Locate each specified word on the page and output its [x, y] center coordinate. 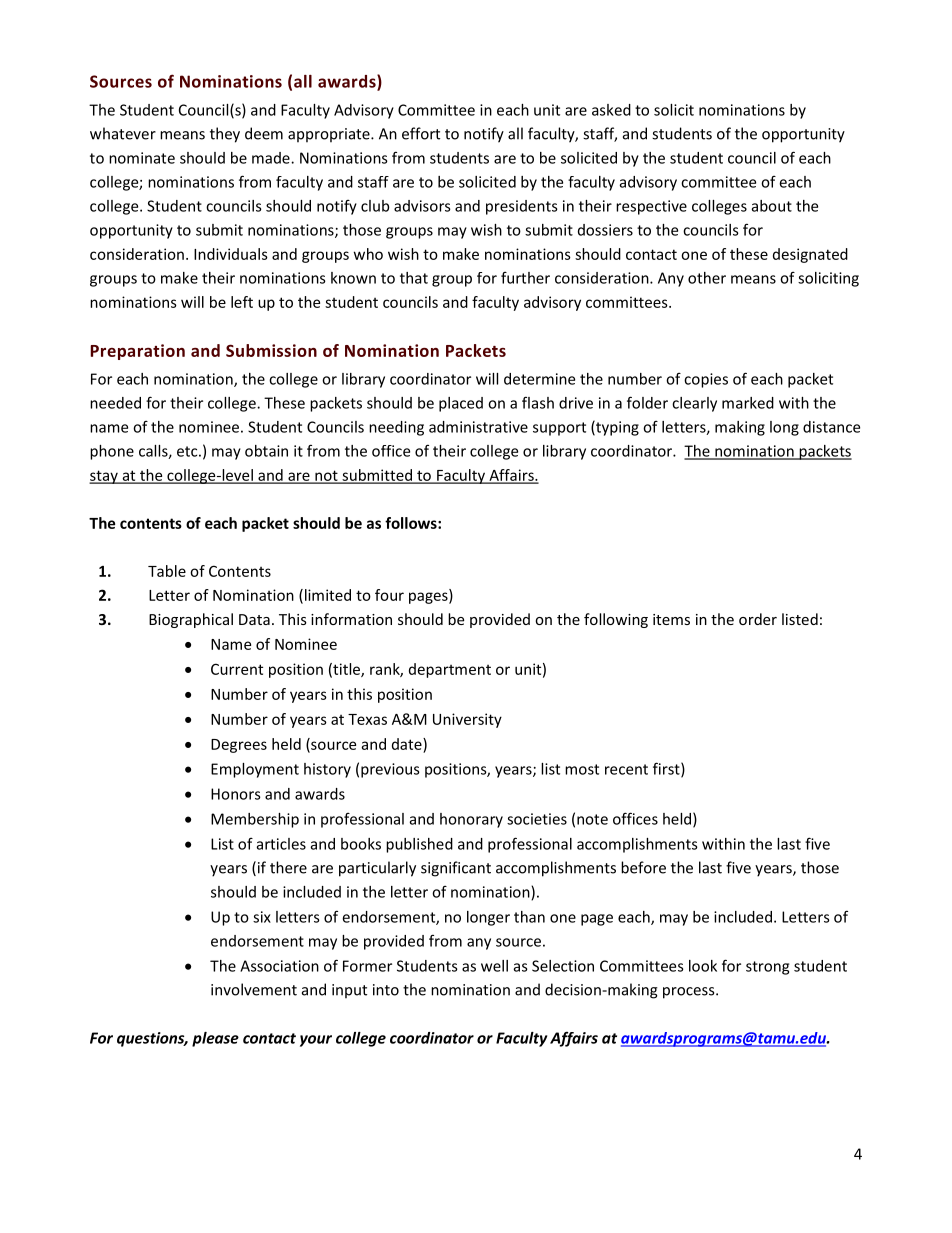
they [225, 135]
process [690, 993]
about [772, 206]
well [494, 966]
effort [421, 133]
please [215, 1039]
